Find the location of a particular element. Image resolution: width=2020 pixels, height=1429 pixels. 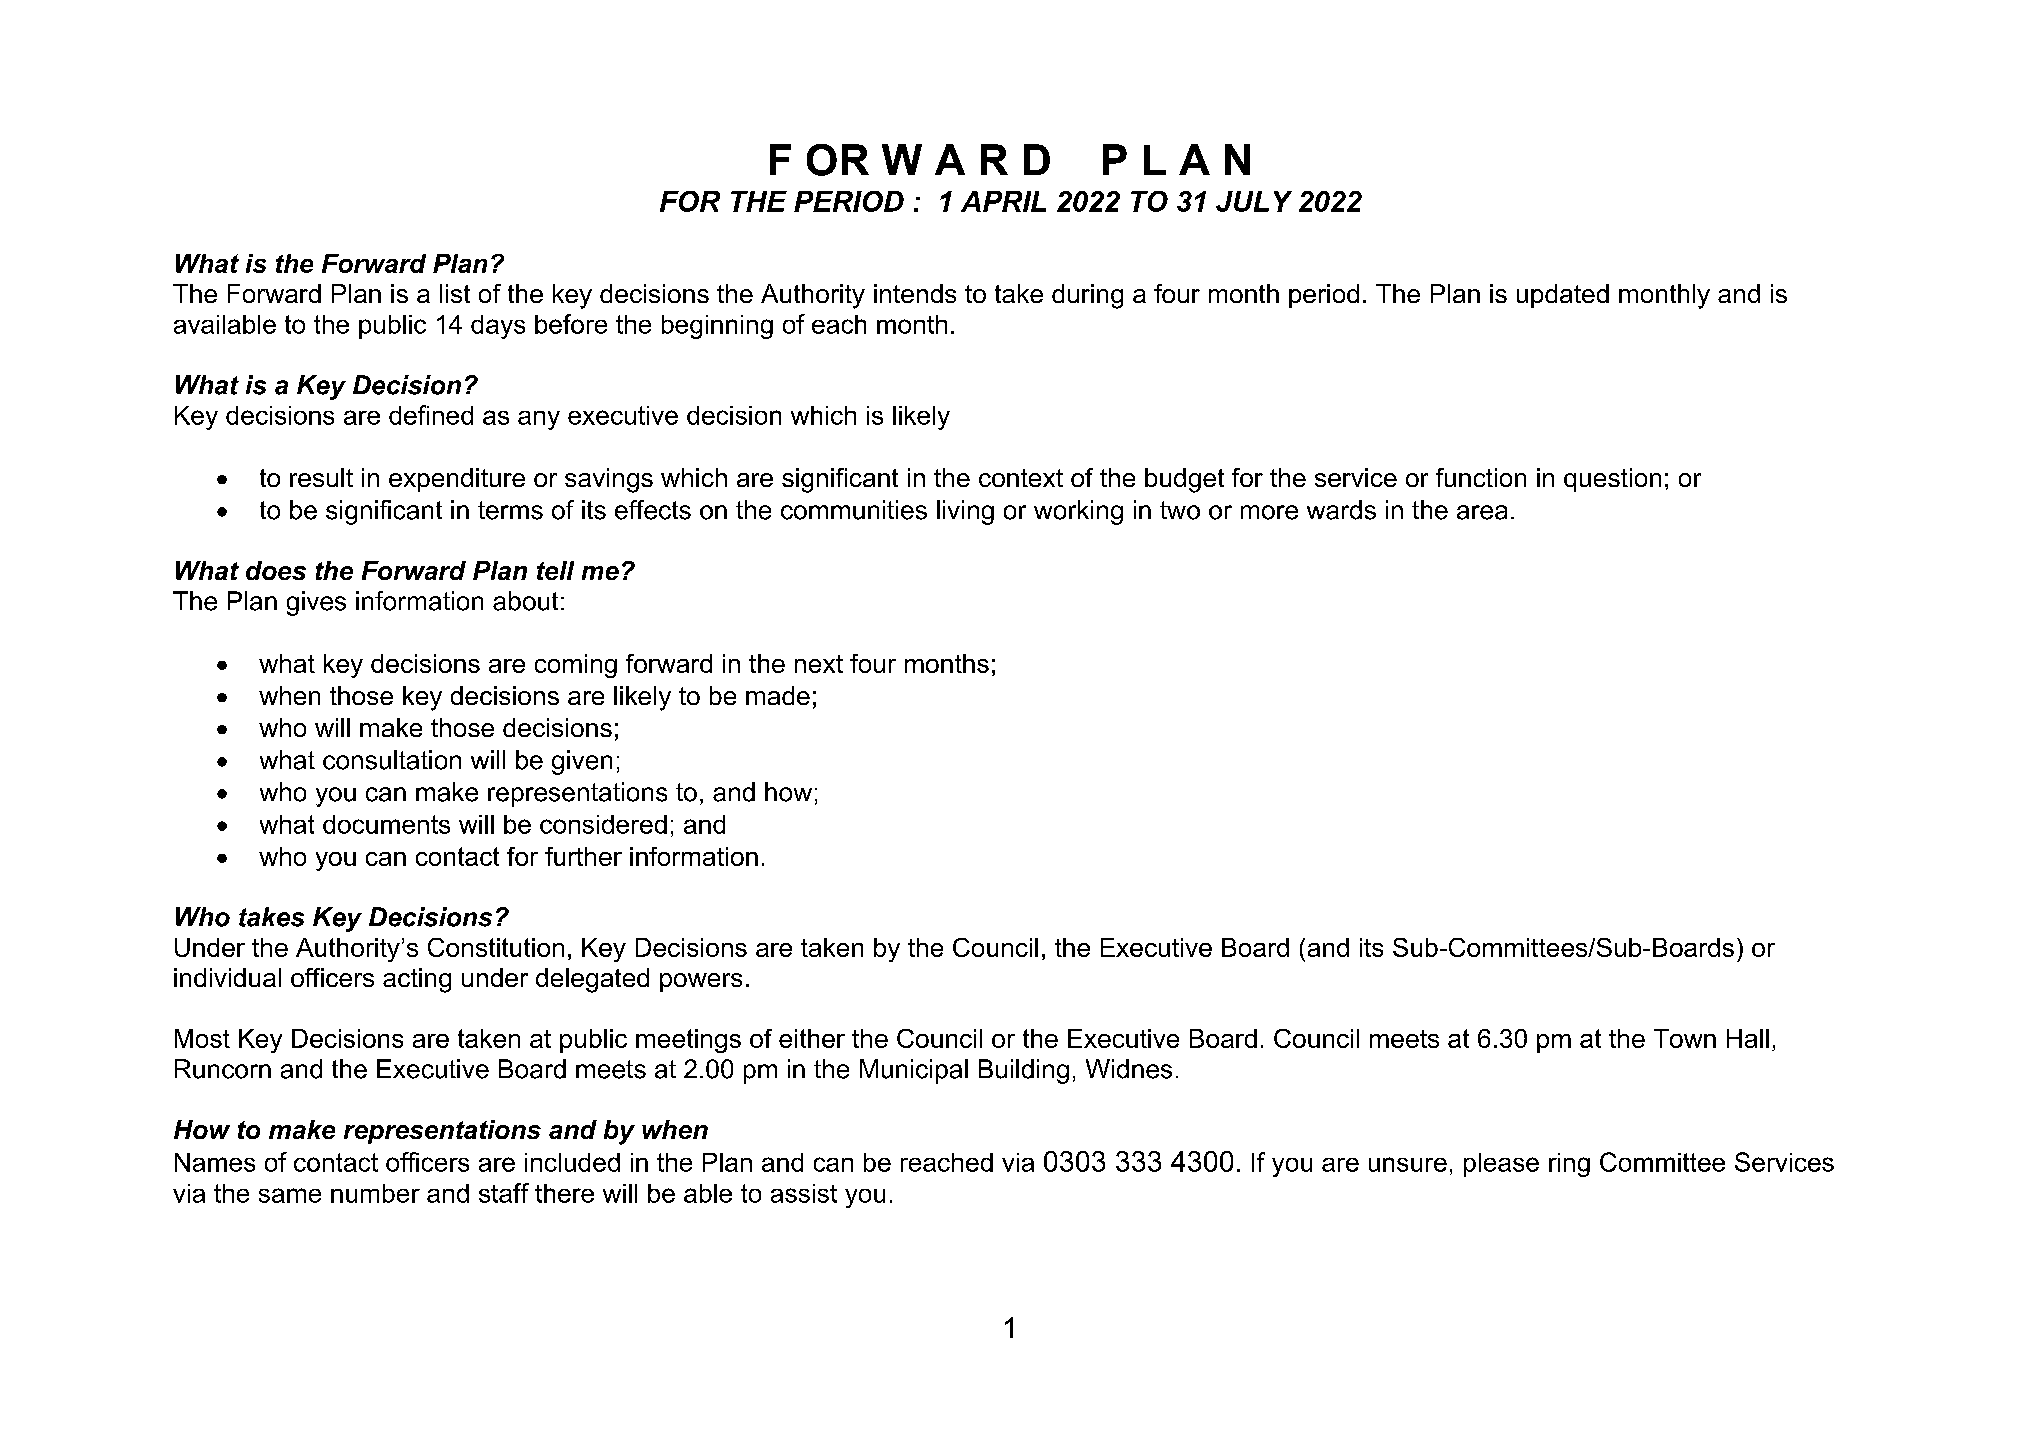

number is located at coordinates (375, 1193).
